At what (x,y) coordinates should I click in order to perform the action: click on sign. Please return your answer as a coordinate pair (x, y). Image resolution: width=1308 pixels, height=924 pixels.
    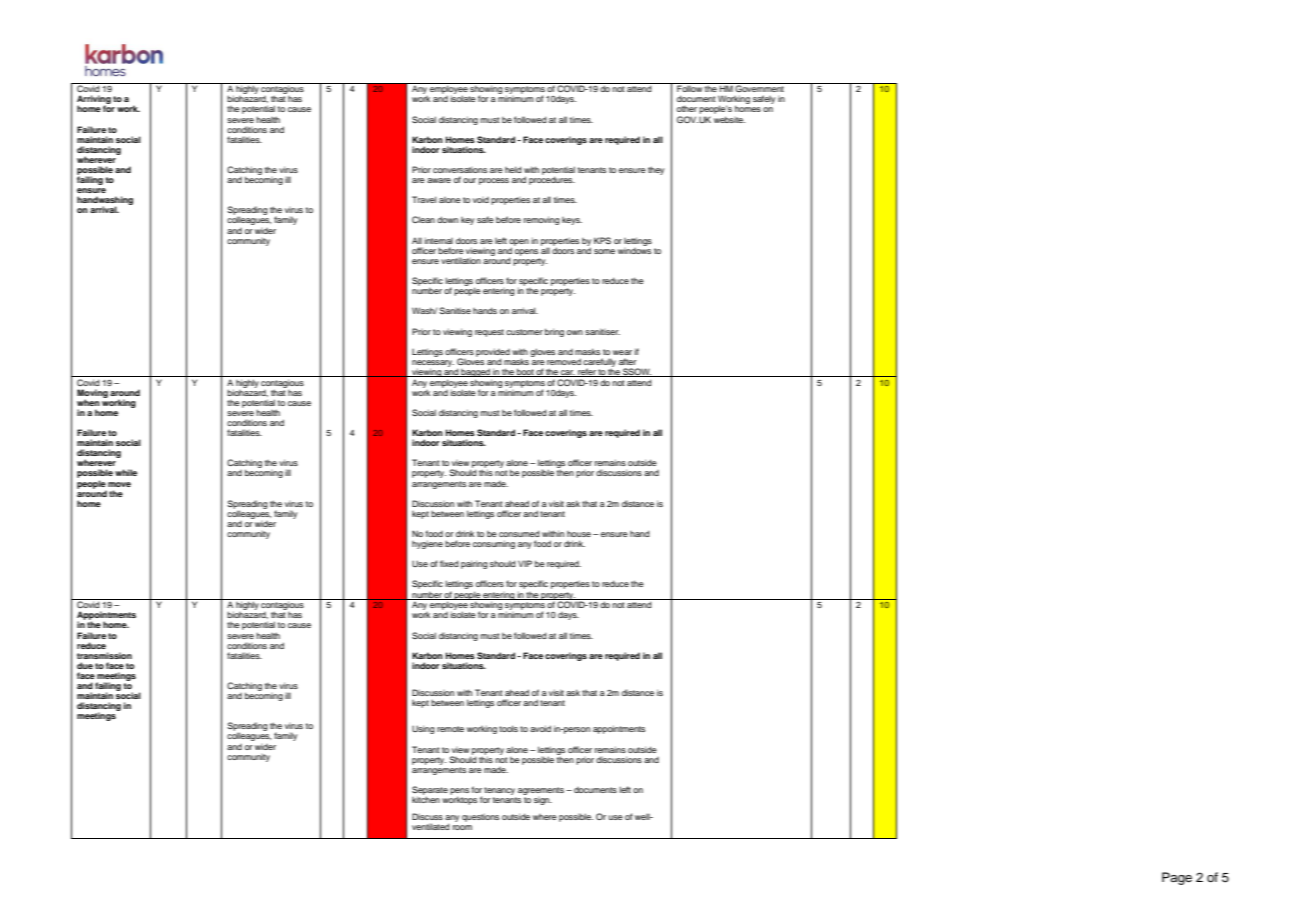
    Looking at the image, I should click on (543, 801).
